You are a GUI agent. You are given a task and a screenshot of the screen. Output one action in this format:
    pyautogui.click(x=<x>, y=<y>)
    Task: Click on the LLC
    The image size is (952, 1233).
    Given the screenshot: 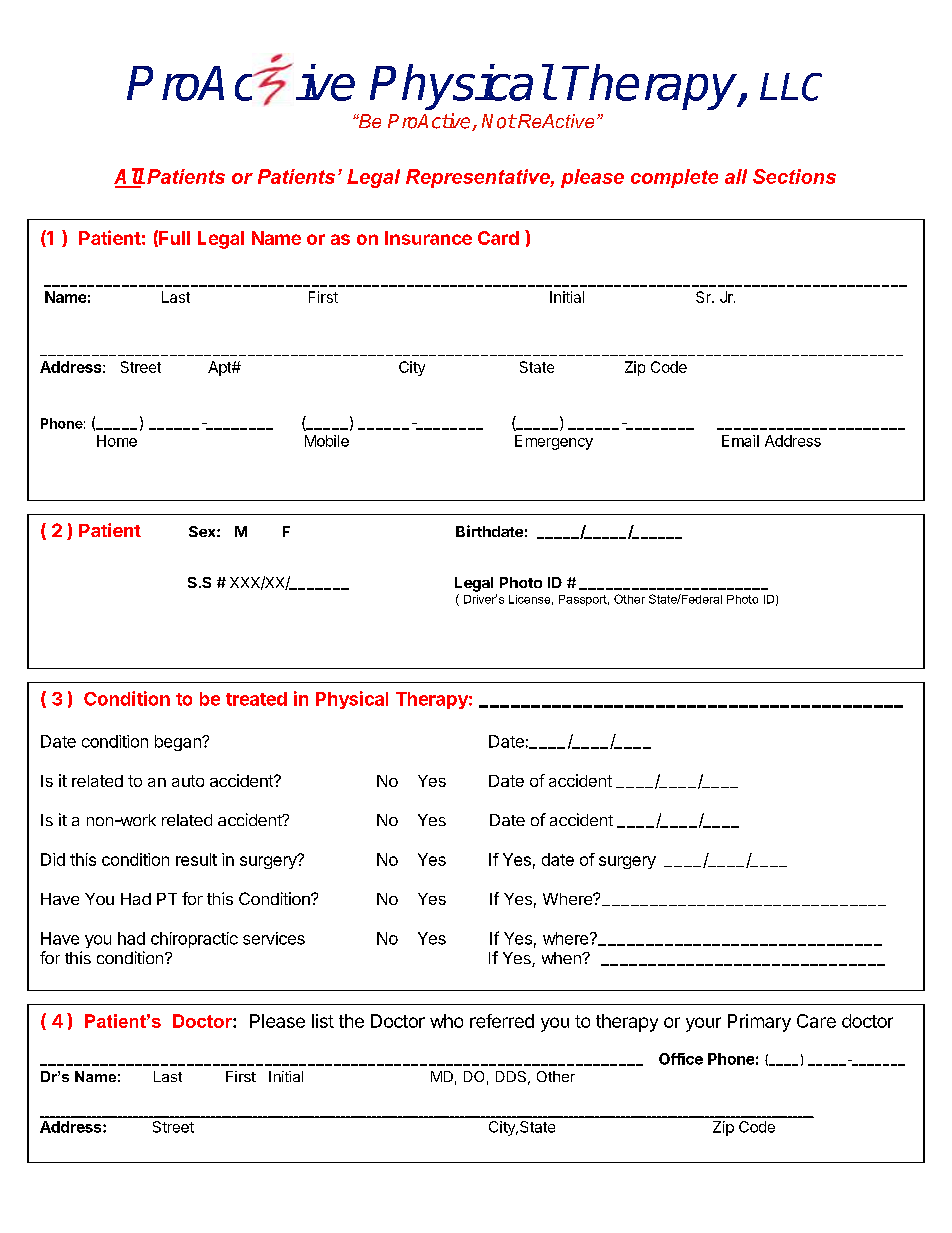 What is the action you would take?
    pyautogui.click(x=791, y=87)
